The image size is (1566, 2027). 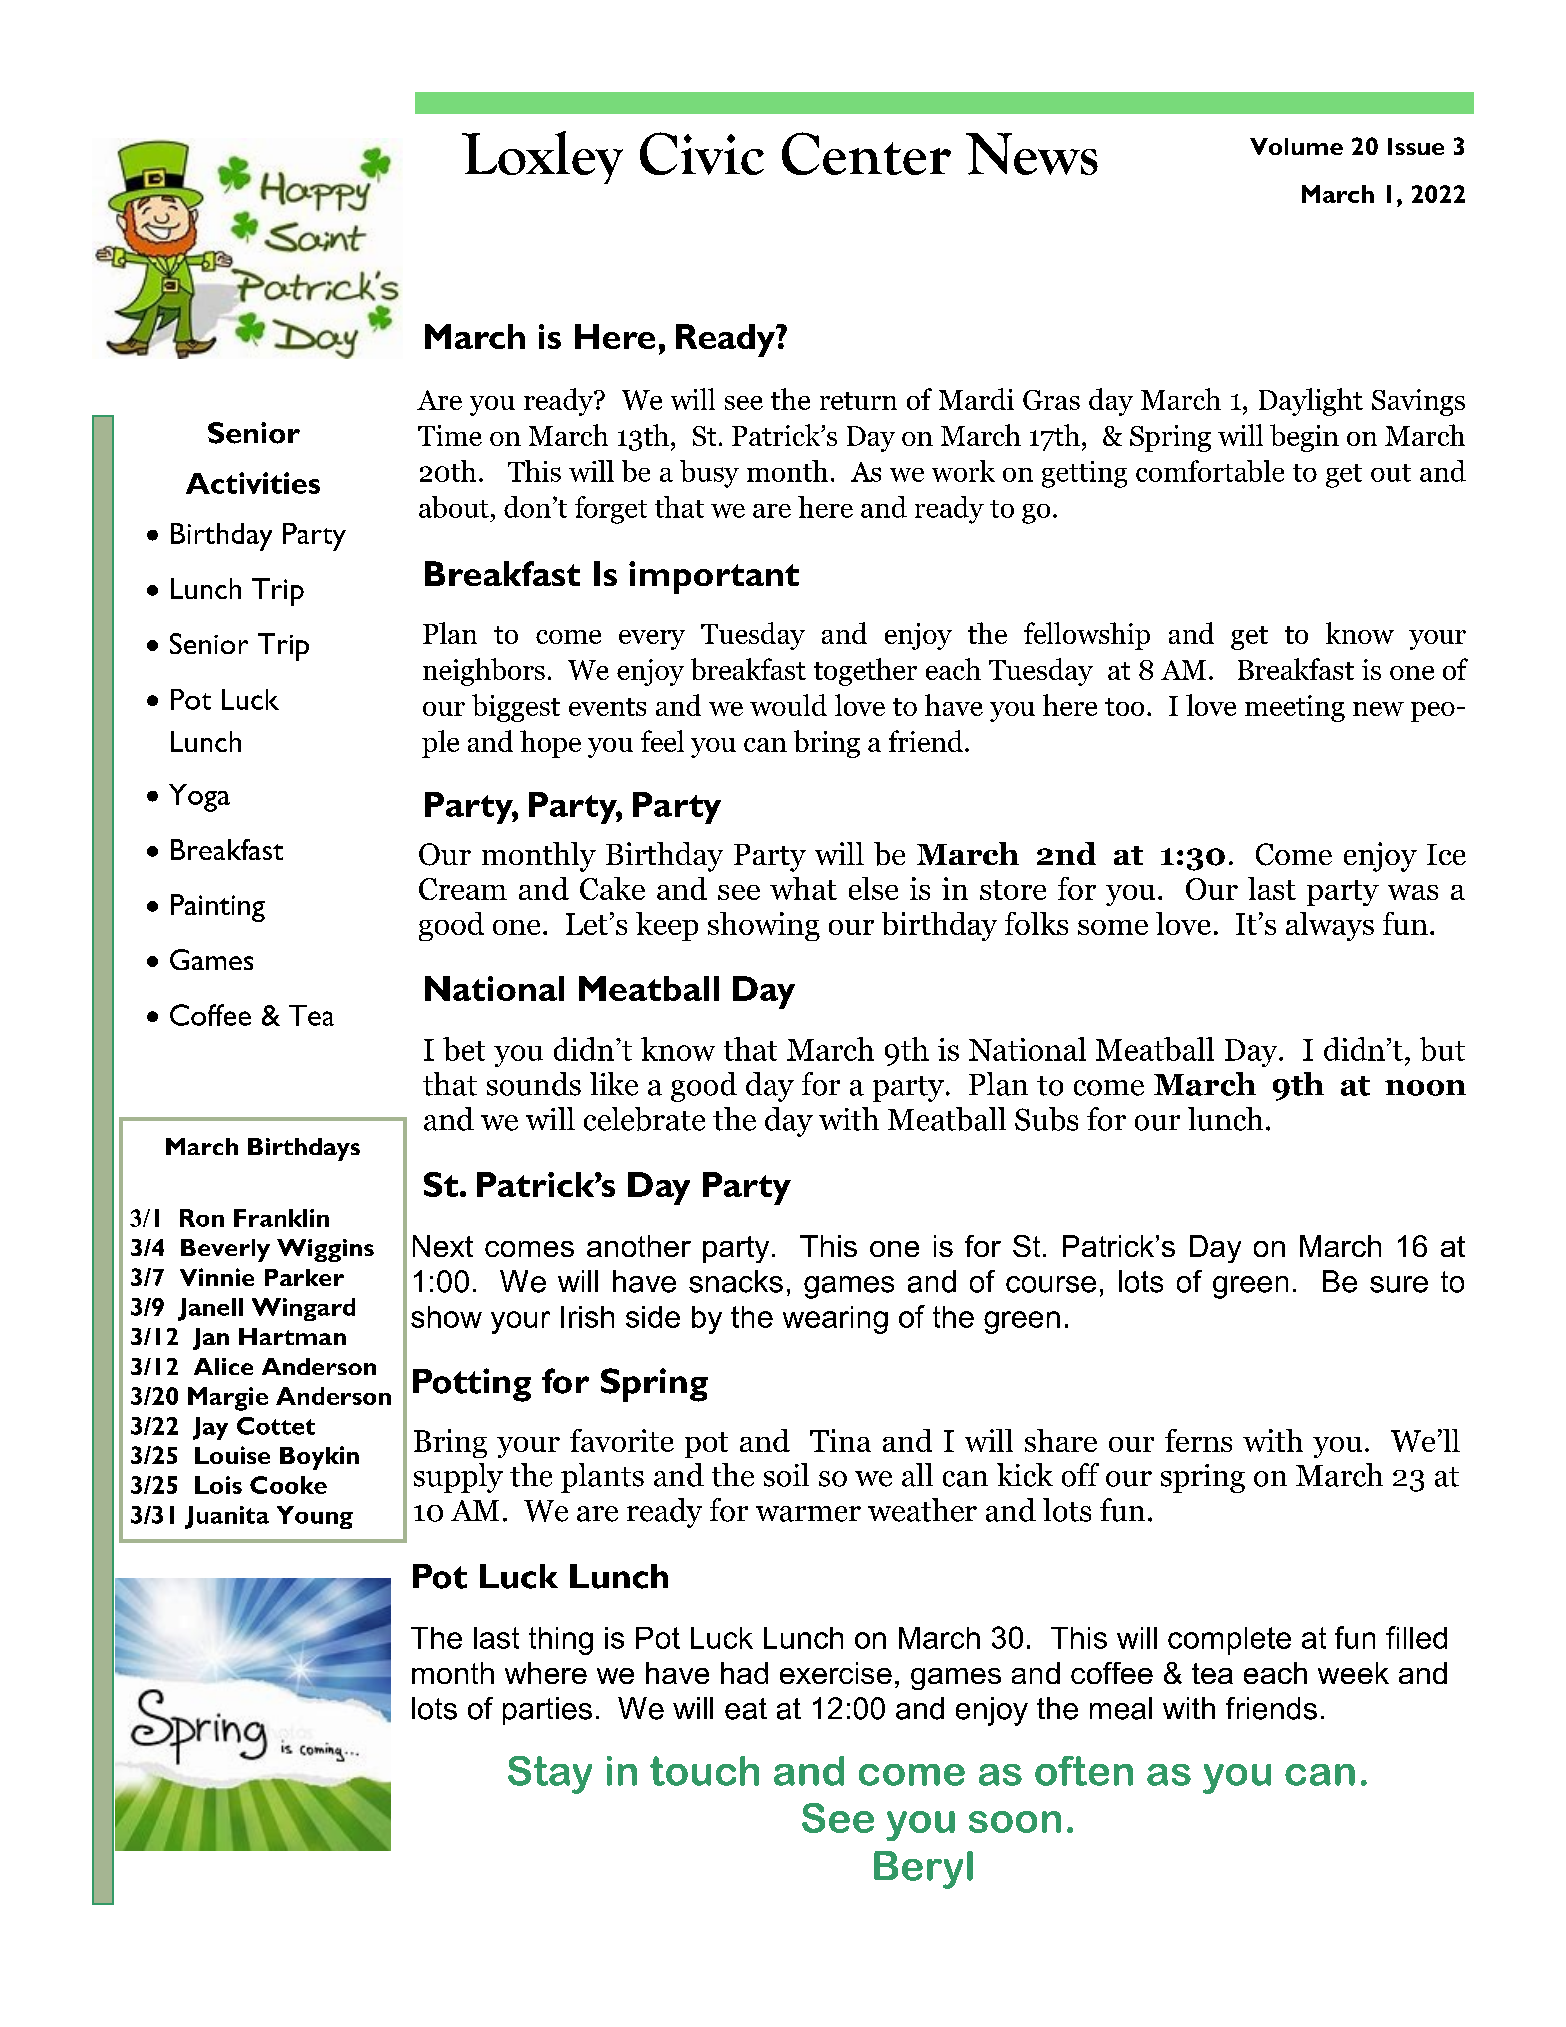 What do you see at coordinates (484, 672) in the screenshot?
I see `neighbors` at bounding box center [484, 672].
